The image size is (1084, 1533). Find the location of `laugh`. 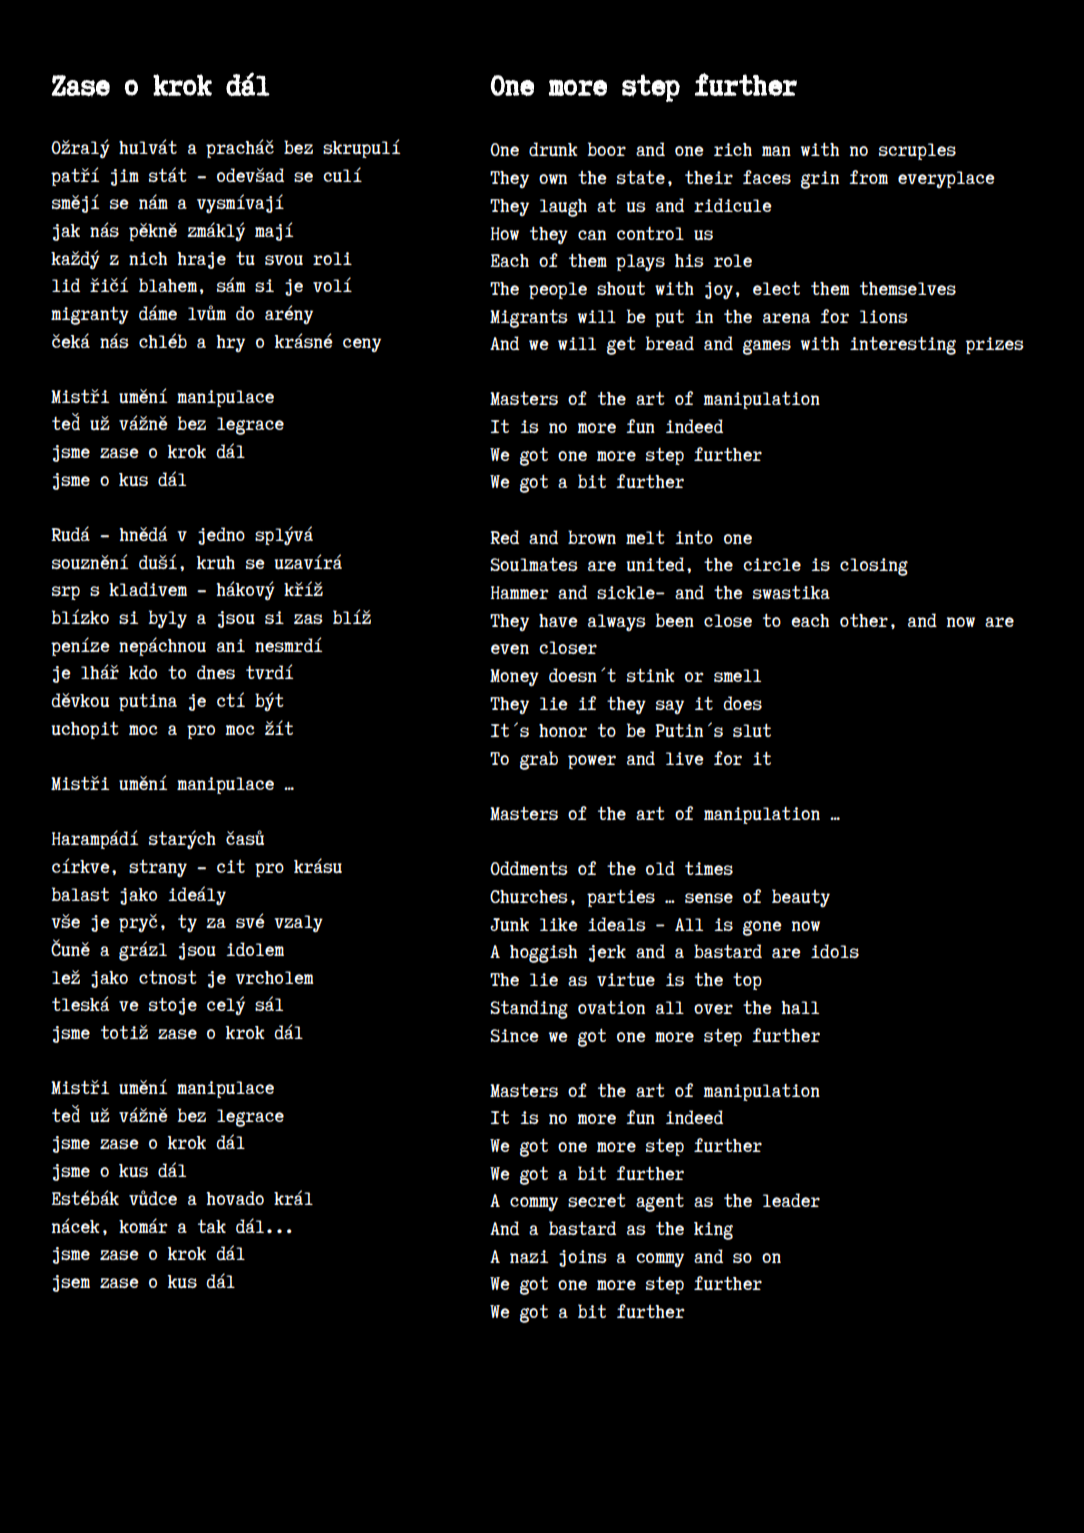

laugh is located at coordinates (563, 208).
